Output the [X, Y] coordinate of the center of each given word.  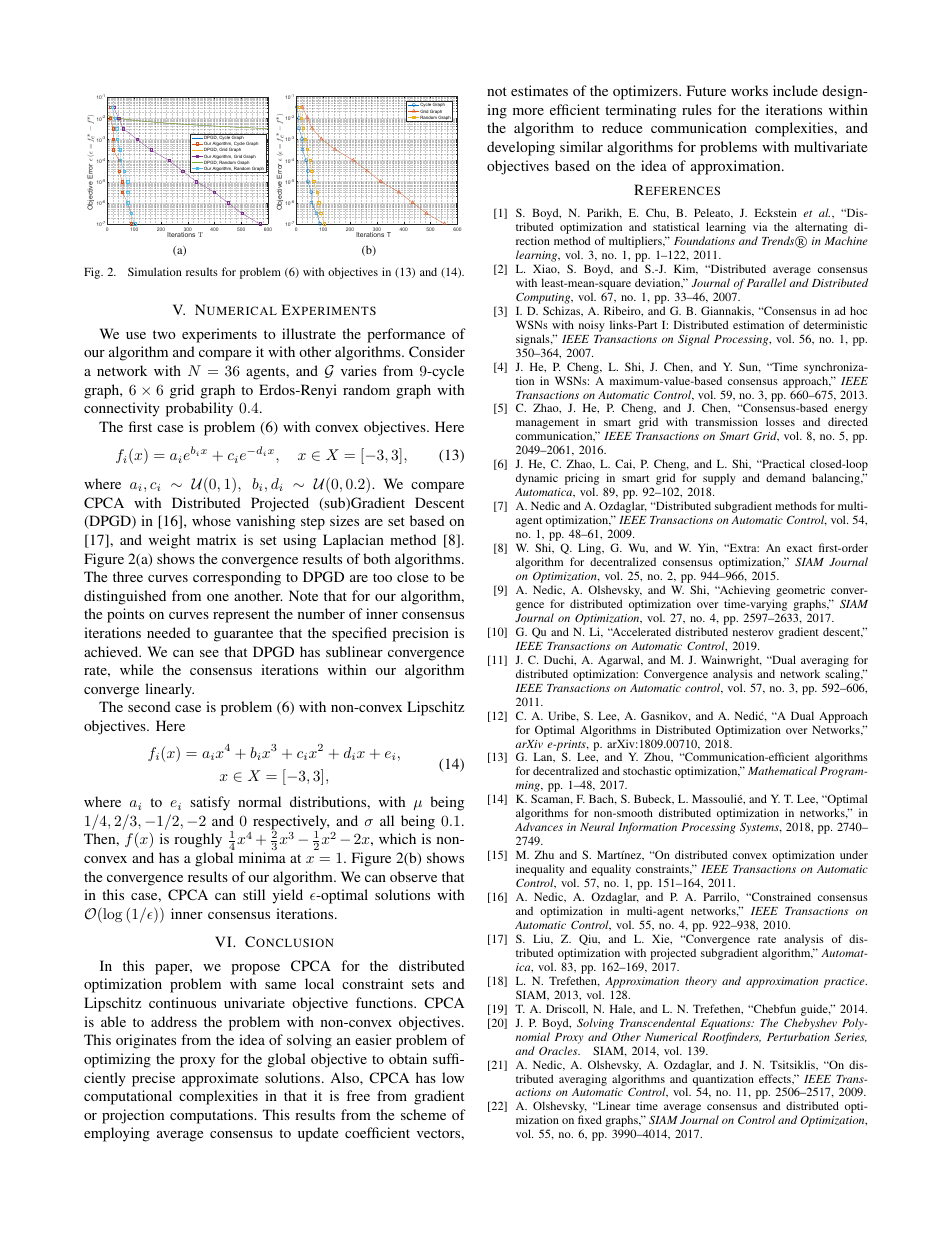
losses [780, 421]
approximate [220, 1079]
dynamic [537, 479]
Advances [539, 826]
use [136, 335]
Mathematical [782, 770]
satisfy [210, 803]
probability [199, 409]
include [795, 90]
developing [521, 148]
